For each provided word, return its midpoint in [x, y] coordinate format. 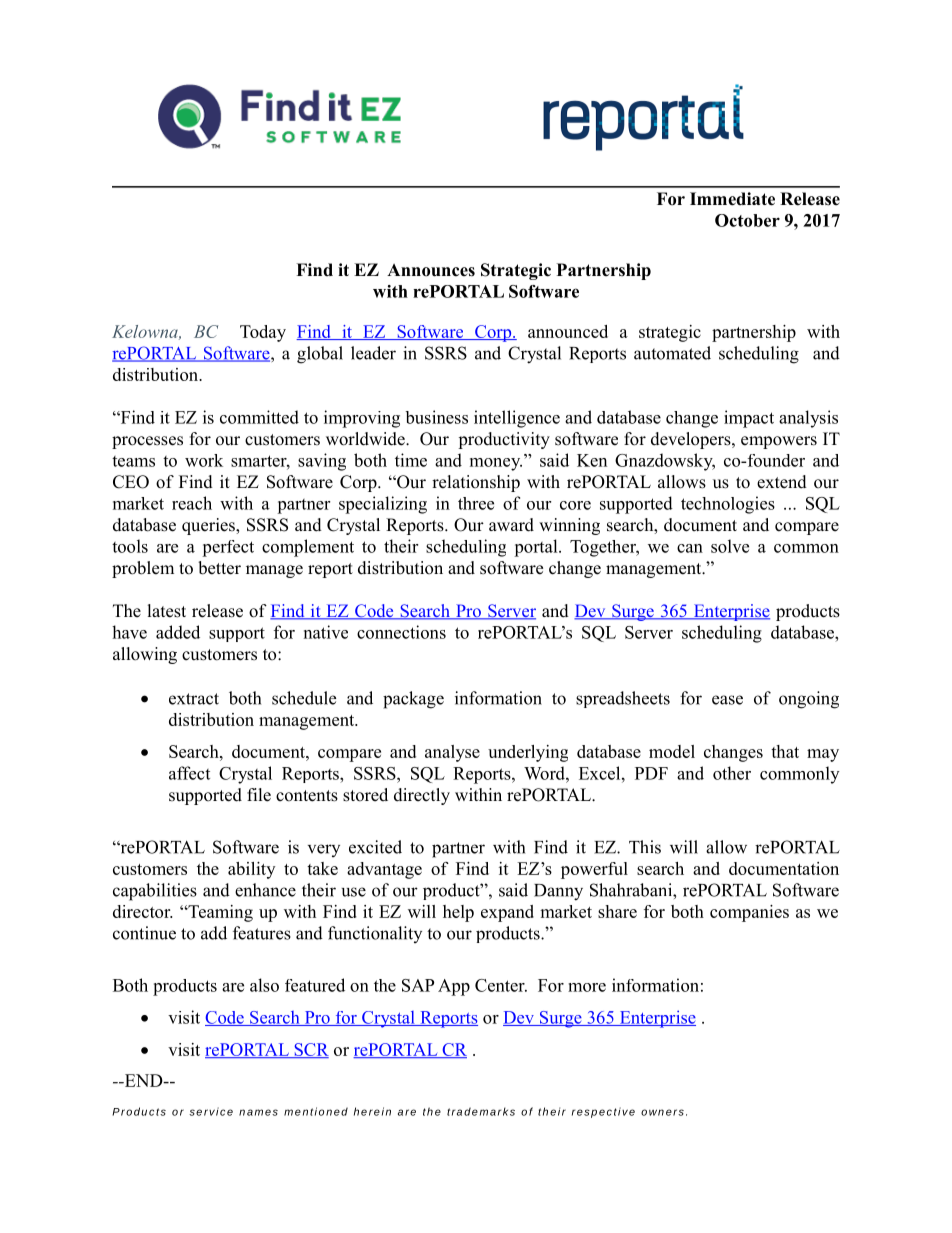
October [747, 220]
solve [730, 546]
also [264, 985]
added [178, 632]
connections [401, 632]
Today [263, 333]
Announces [431, 270]
